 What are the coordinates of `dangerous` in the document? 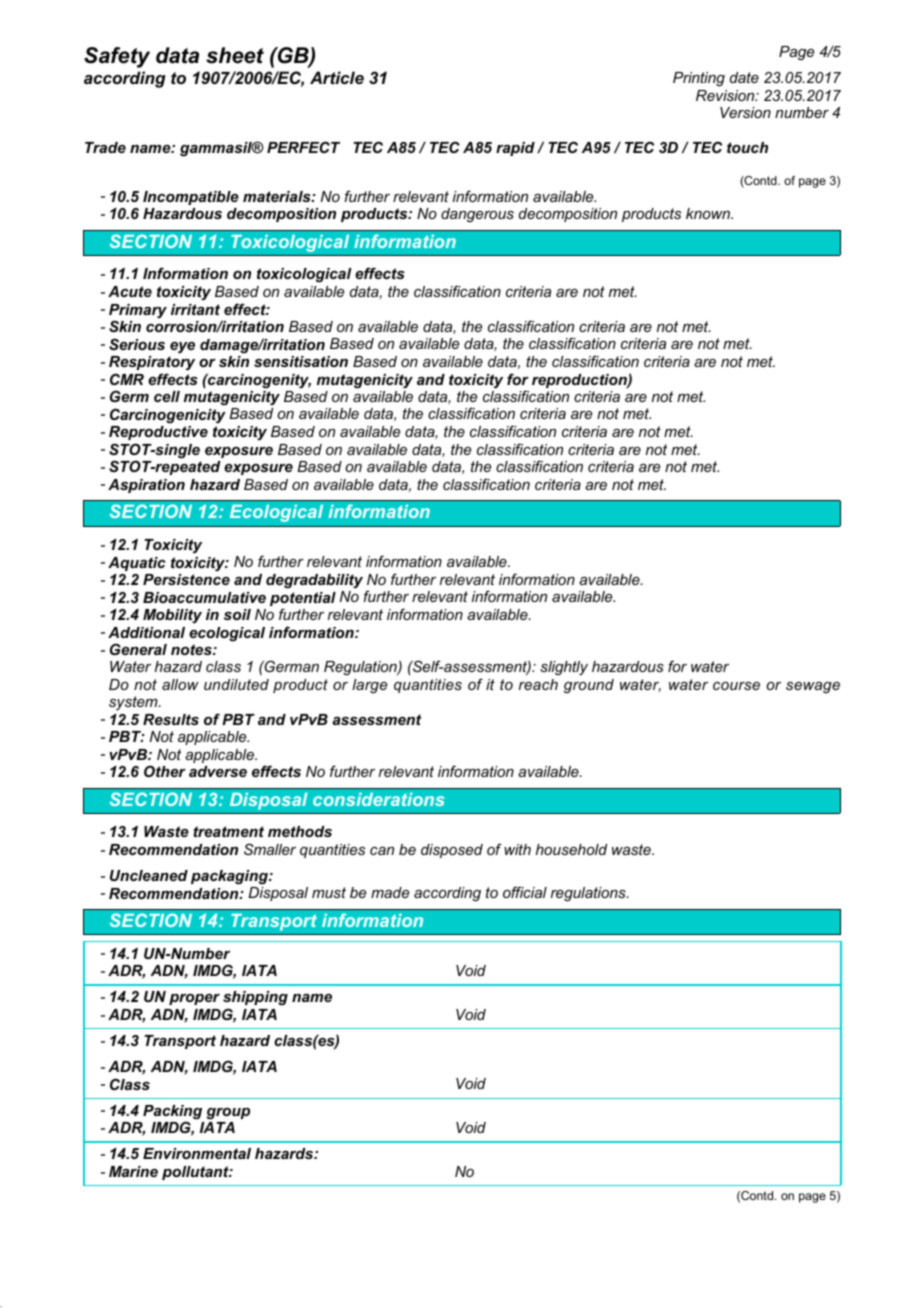 It's located at (477, 215).
